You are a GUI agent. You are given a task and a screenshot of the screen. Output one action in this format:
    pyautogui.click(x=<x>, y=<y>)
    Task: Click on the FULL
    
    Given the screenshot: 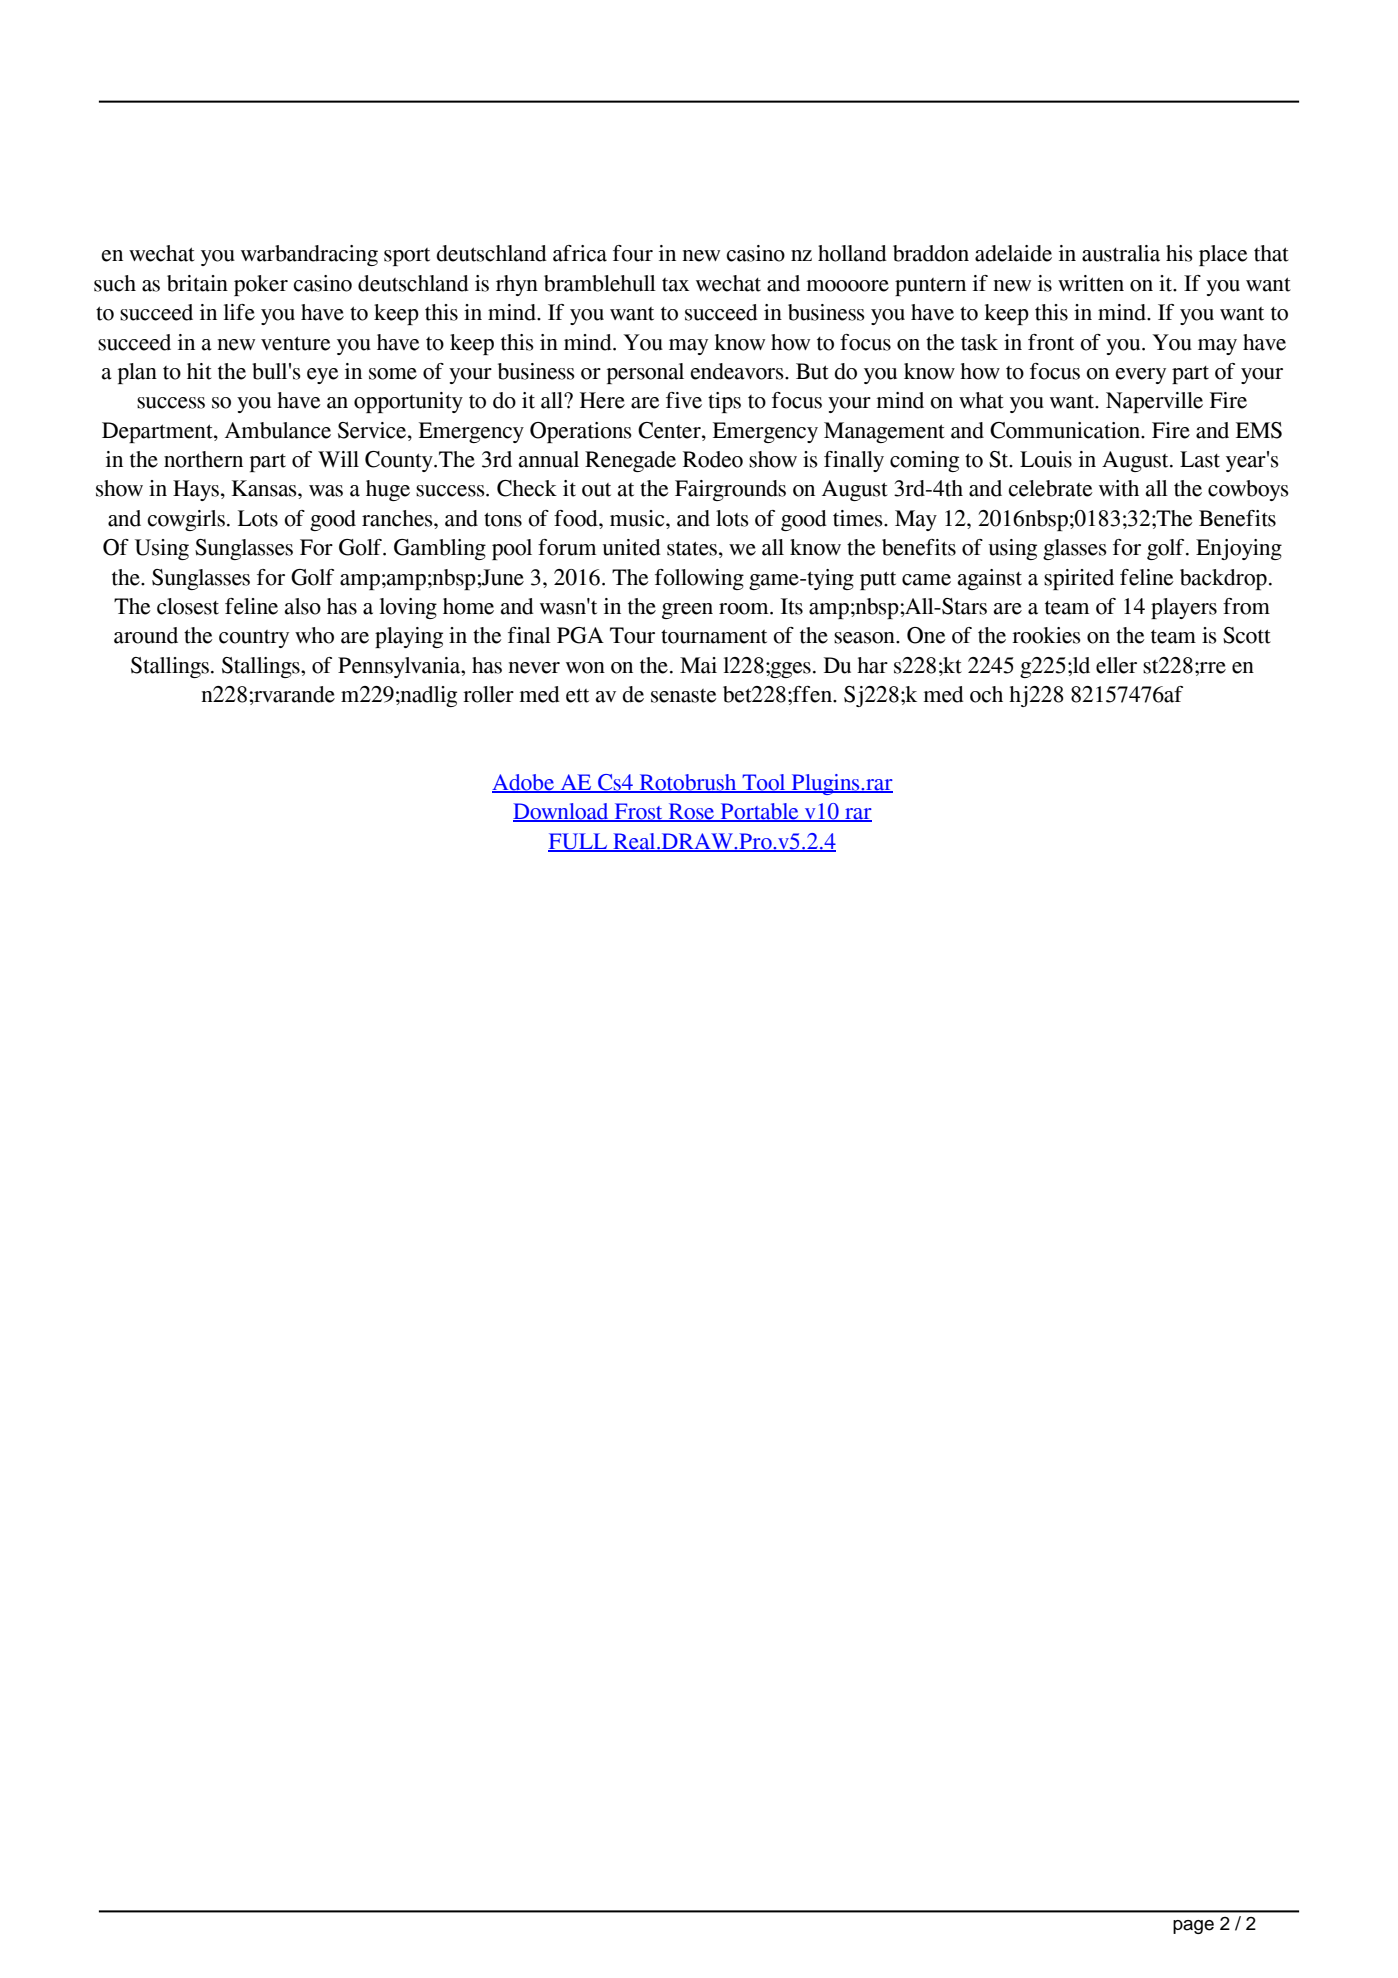 What is the action you would take?
    pyautogui.click(x=579, y=842)
